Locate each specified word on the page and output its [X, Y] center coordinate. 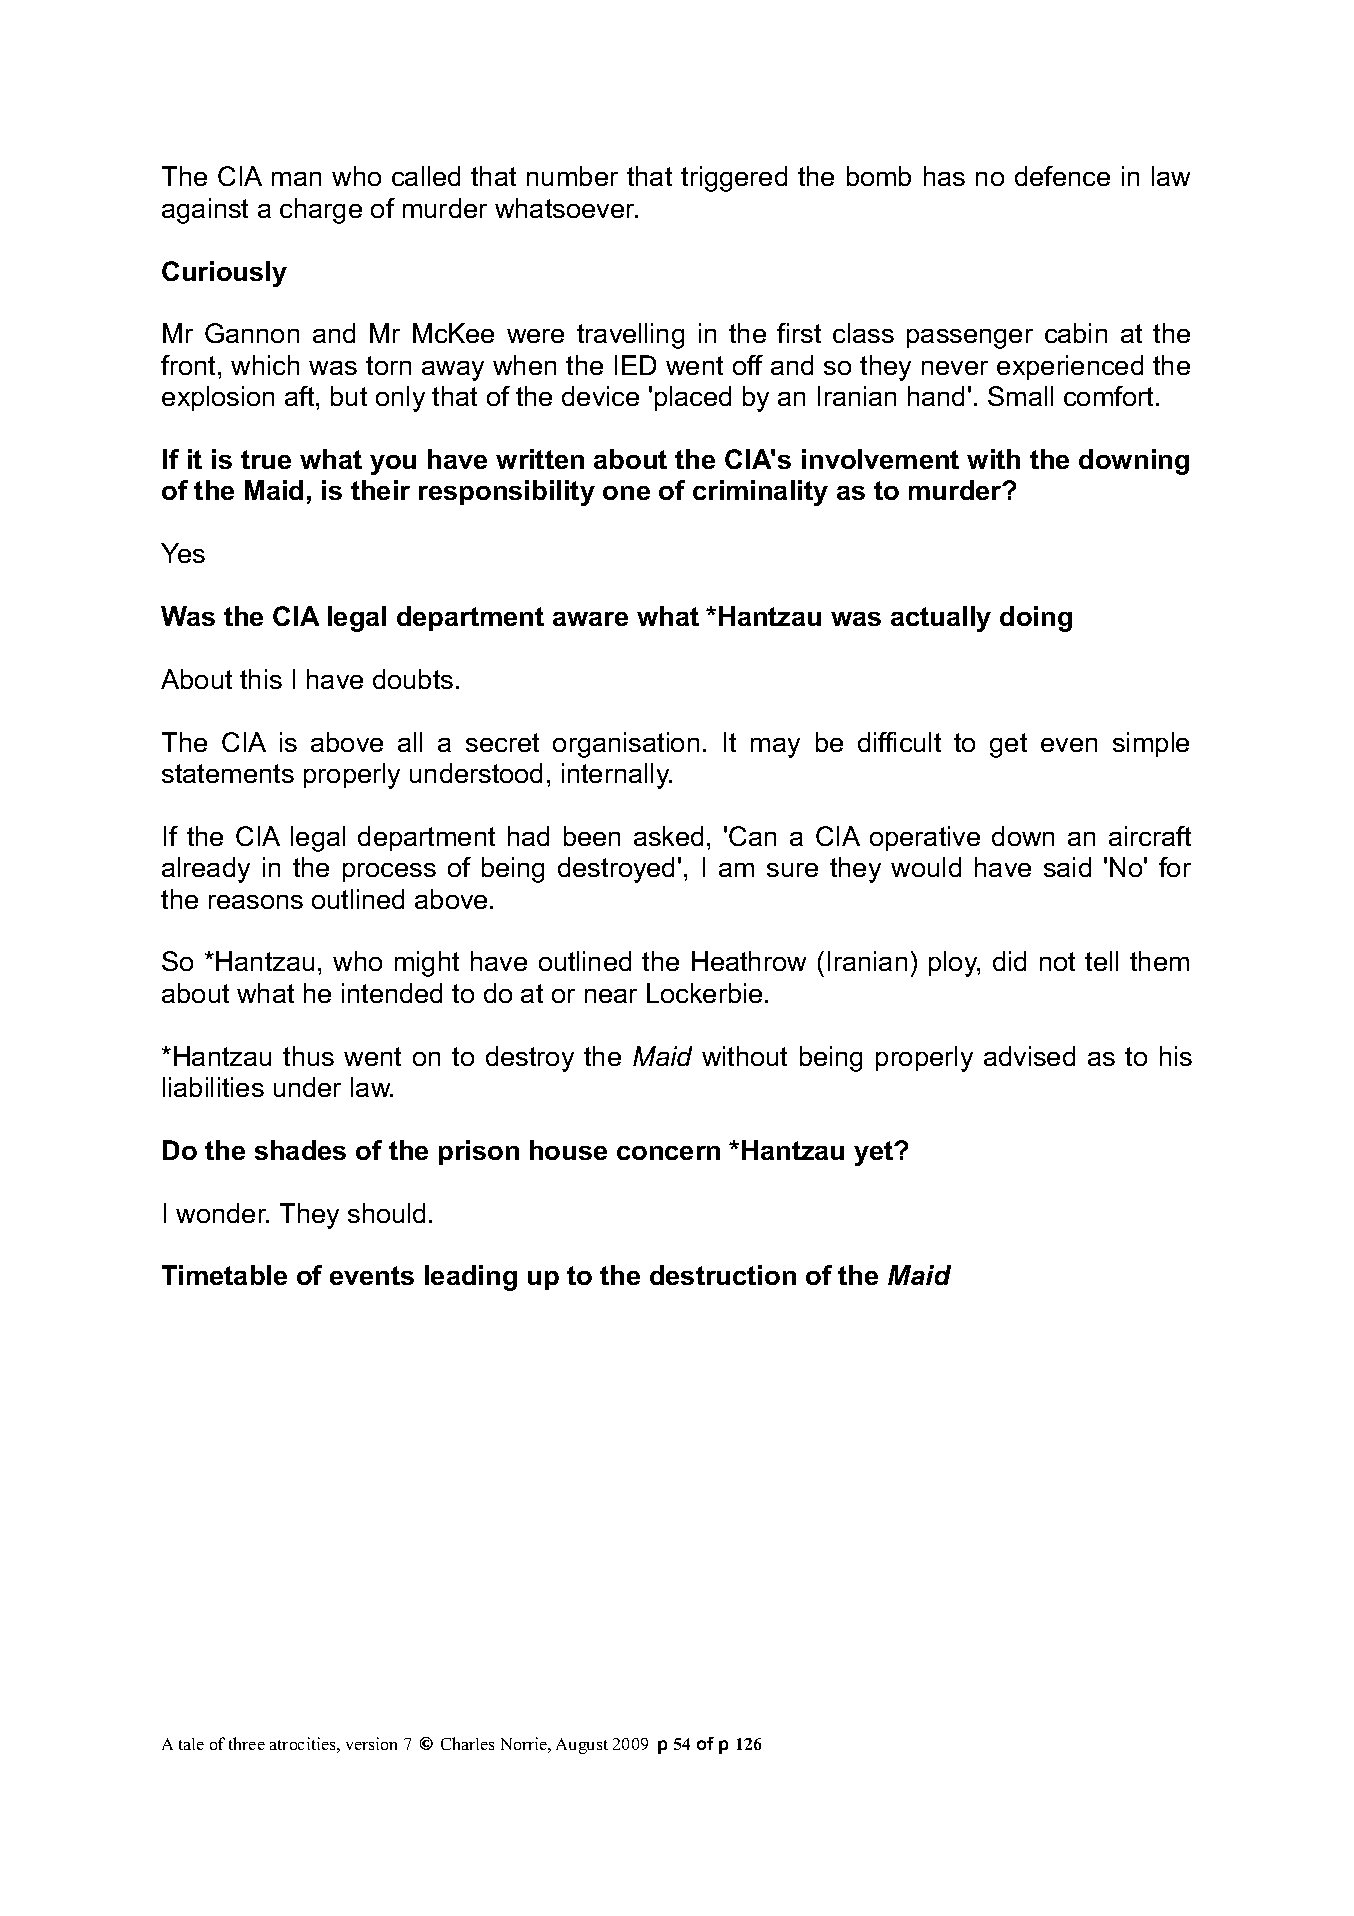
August [582, 1746]
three [247, 1743]
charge [321, 211]
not [1057, 961]
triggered [734, 179]
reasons [256, 902]
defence [1062, 176]
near [611, 996]
